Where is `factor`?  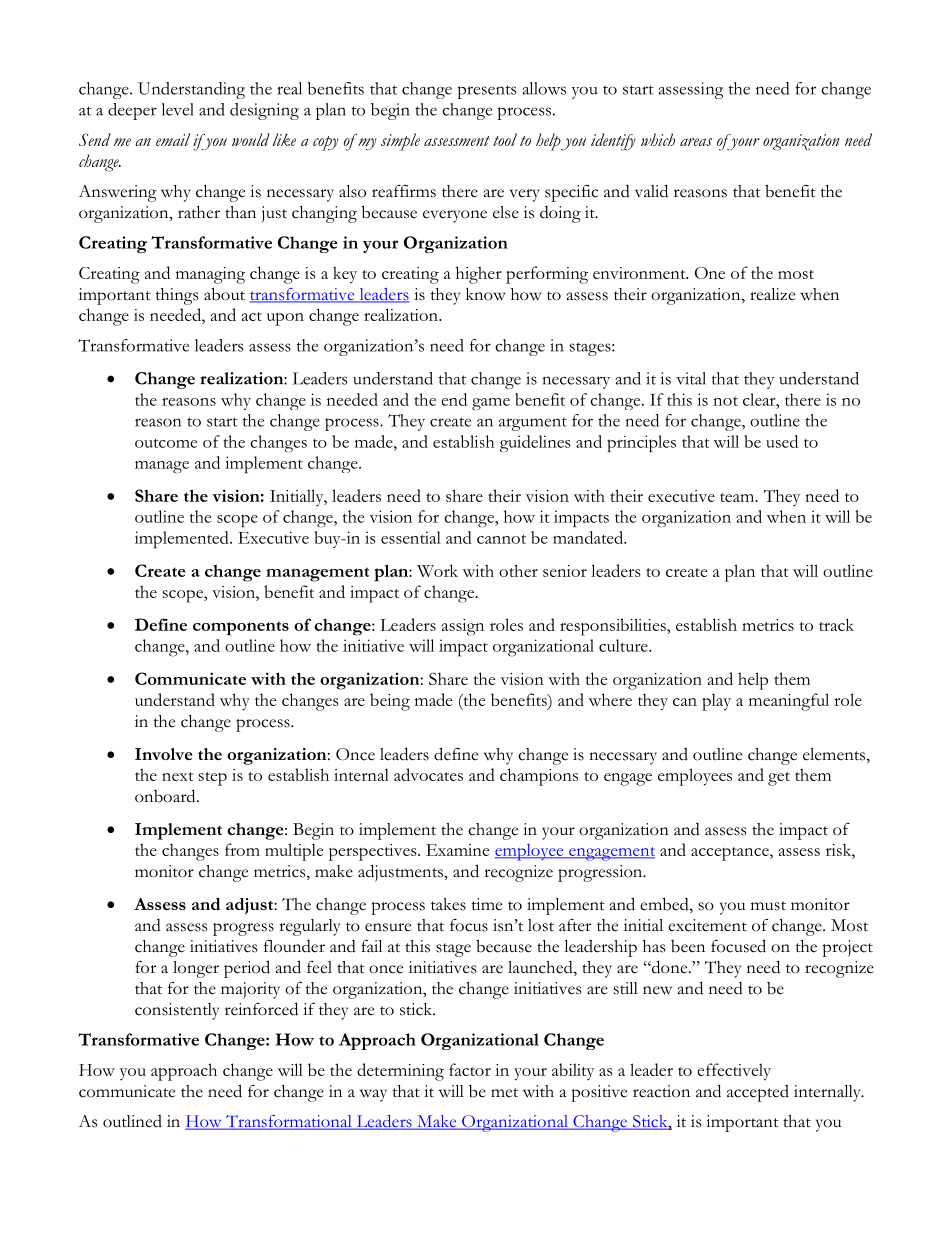
factor is located at coordinates (470, 1069).
